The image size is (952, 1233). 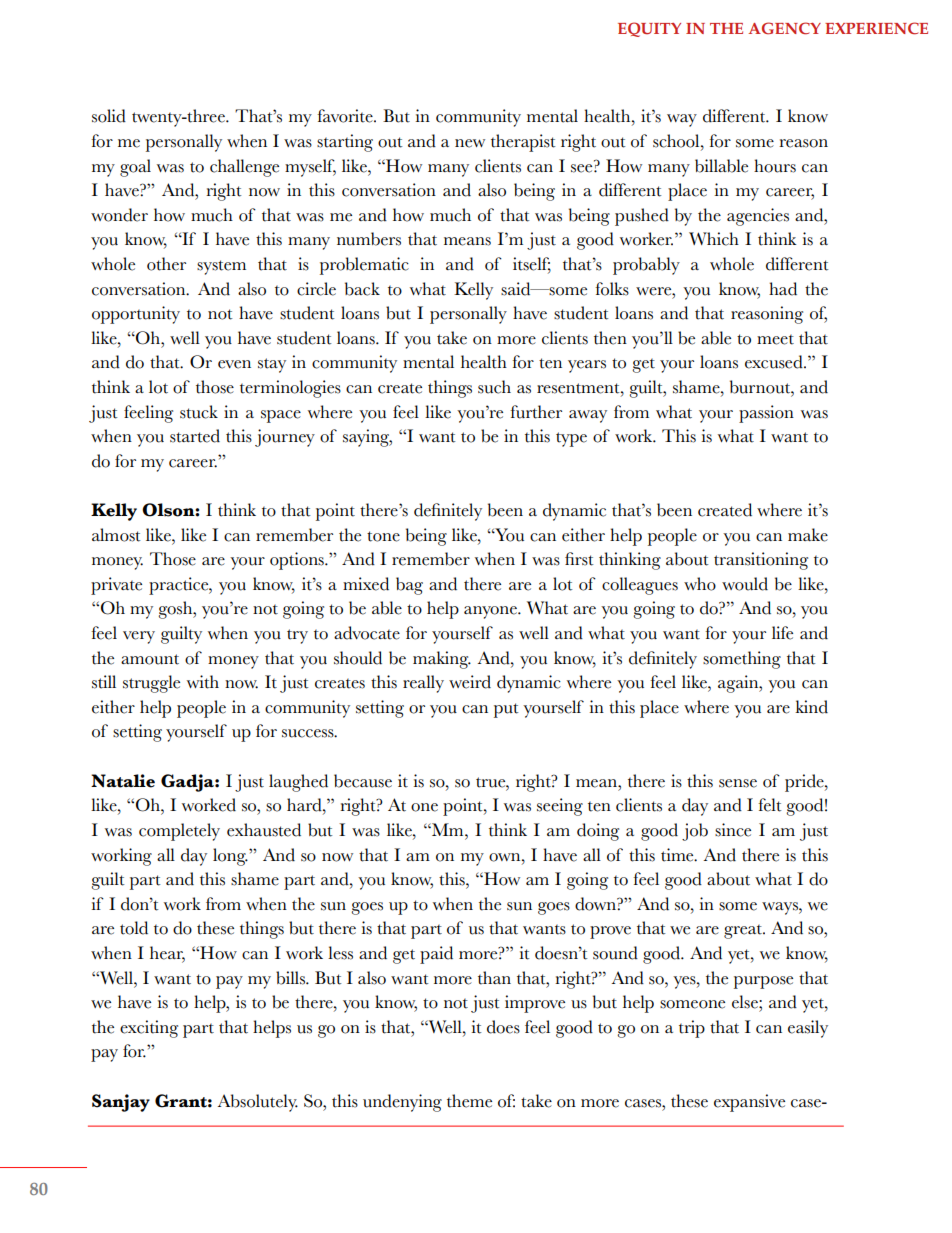 What do you see at coordinates (761, 561) in the screenshot?
I see `transitioning` at bounding box center [761, 561].
